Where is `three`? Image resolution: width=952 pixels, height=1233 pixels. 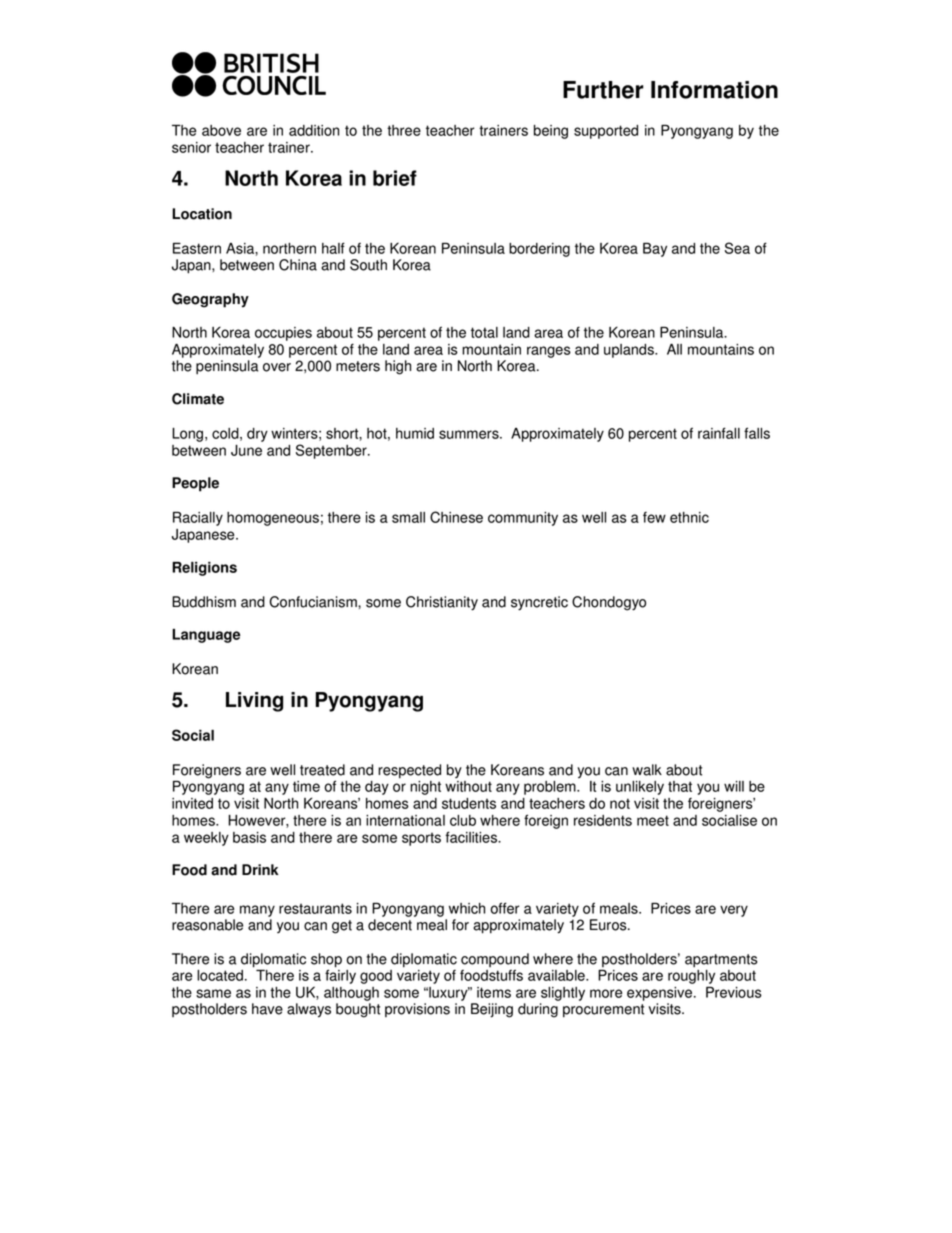 three is located at coordinates (404, 130).
